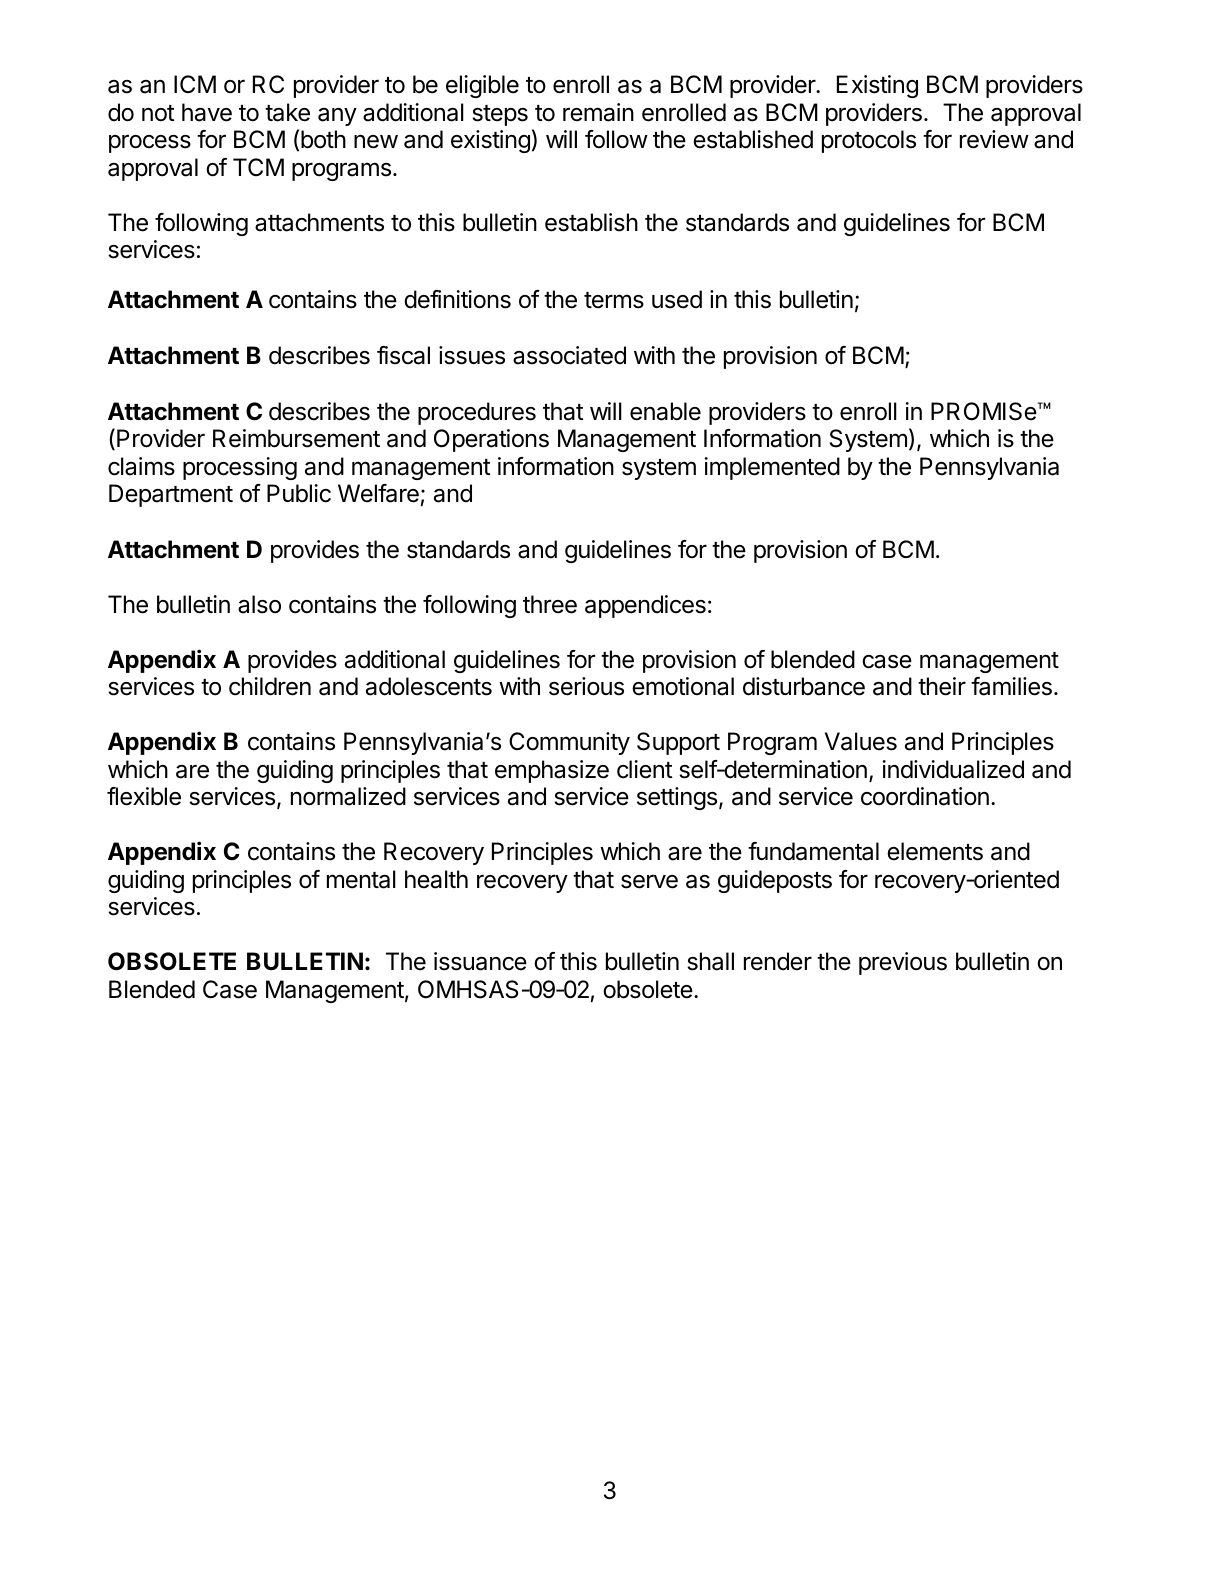  What do you see at coordinates (569, 355) in the screenshot?
I see `associated` at bounding box center [569, 355].
